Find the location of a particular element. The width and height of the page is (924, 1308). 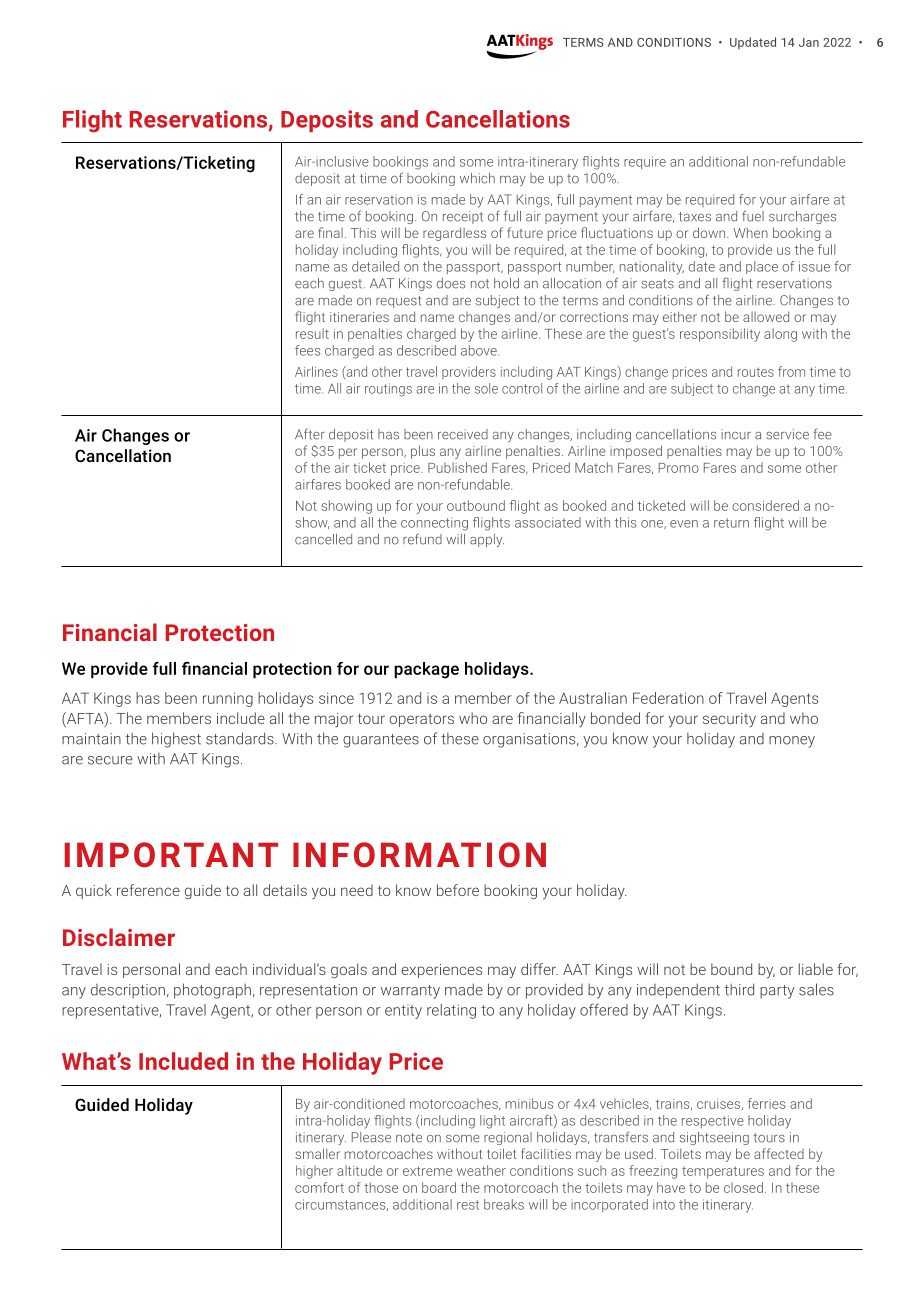

running is located at coordinates (228, 699).
